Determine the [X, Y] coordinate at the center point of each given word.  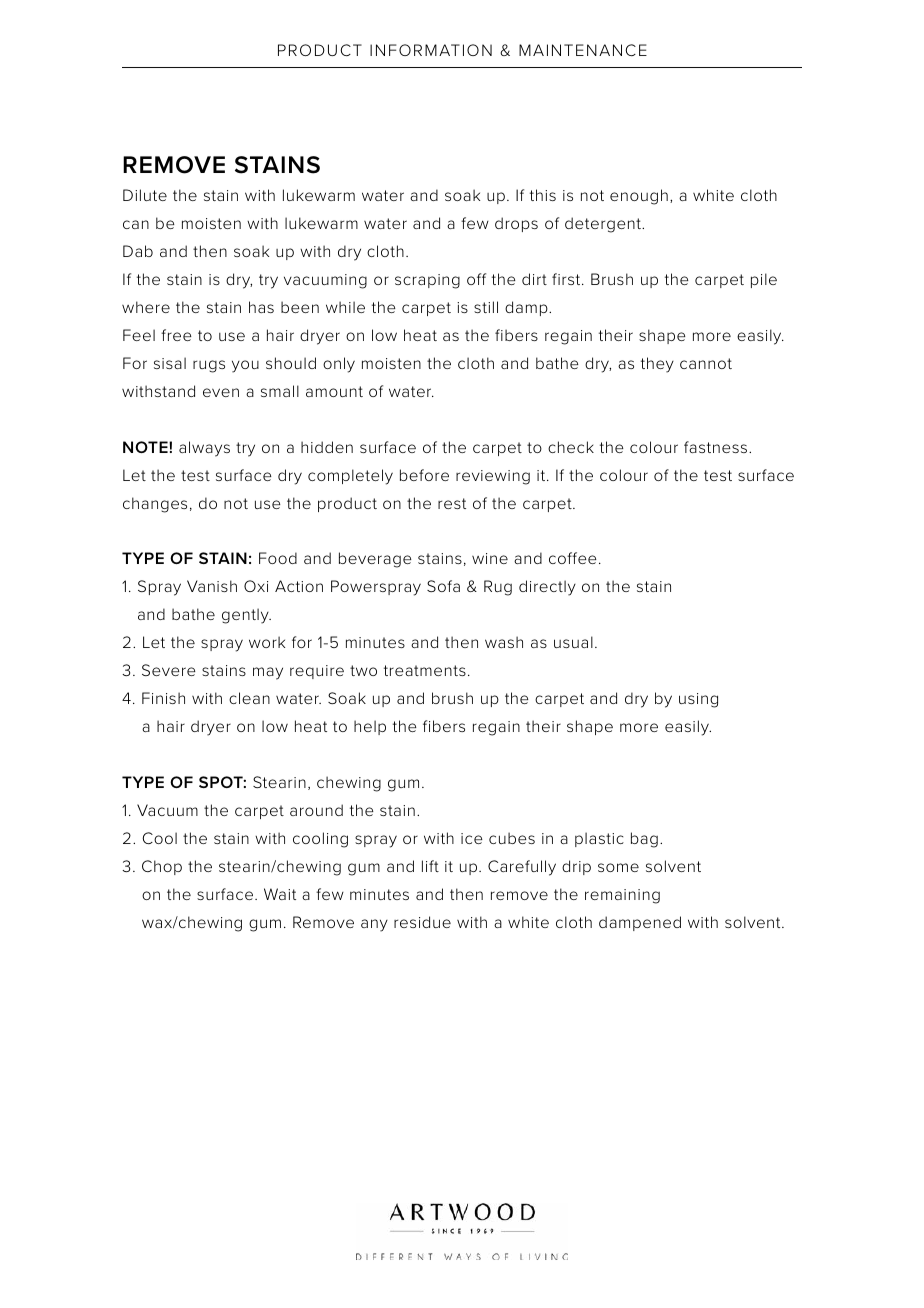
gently [246, 616]
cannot [706, 363]
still [486, 307]
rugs [209, 366]
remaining [622, 896]
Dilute [145, 195]
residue [422, 922]
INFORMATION [431, 50]
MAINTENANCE [583, 50]
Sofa [443, 586]
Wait [280, 894]
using [698, 700]
